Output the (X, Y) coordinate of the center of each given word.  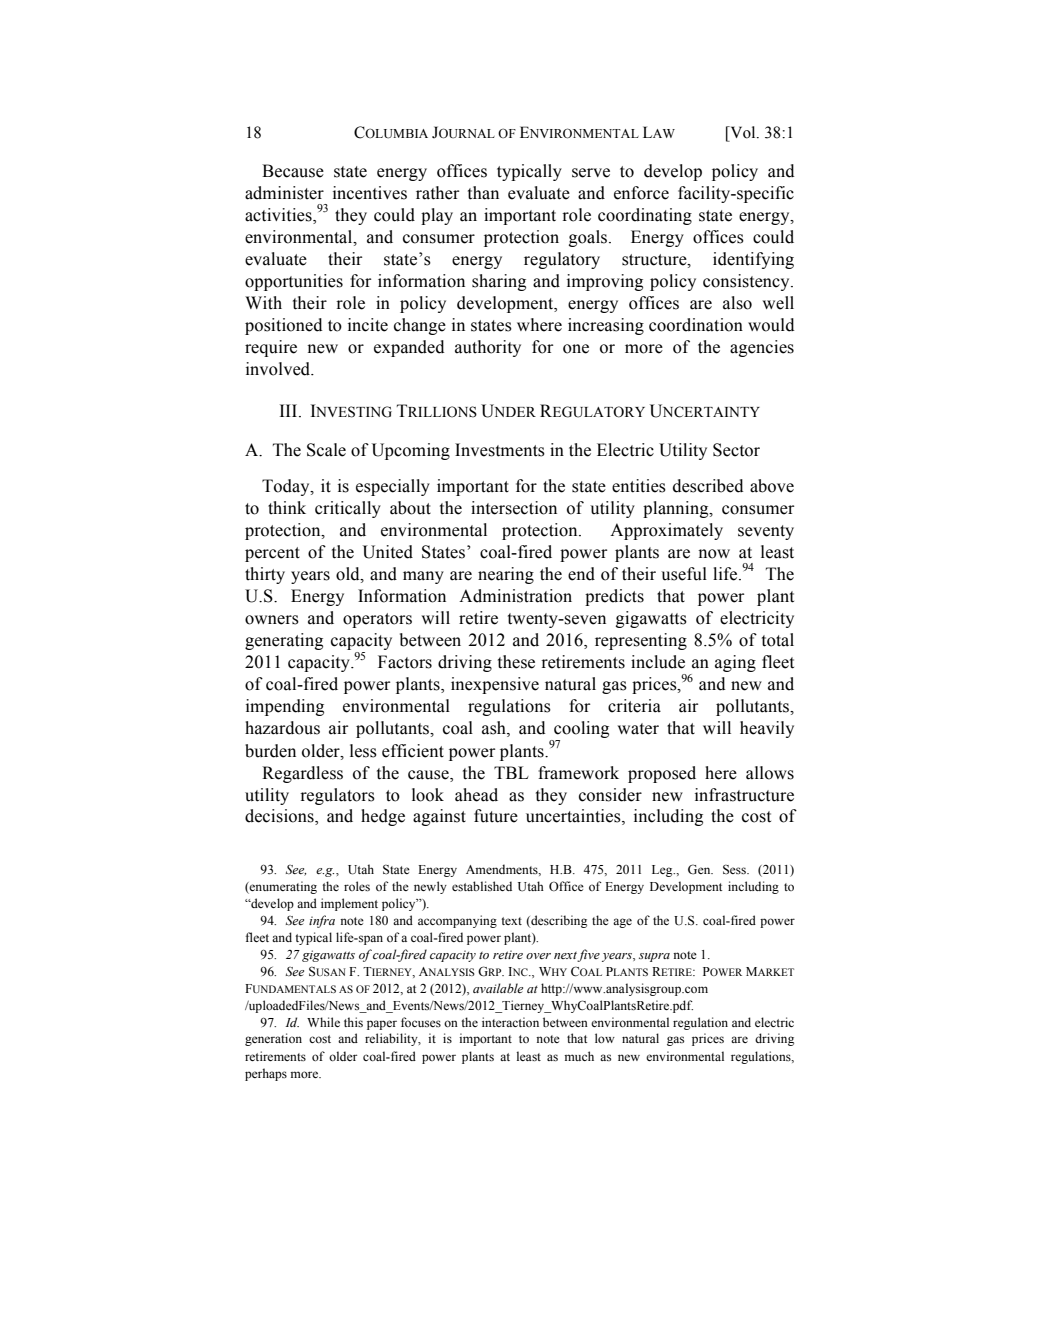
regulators (337, 796)
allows (770, 773)
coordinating (645, 216)
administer (284, 193)
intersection (514, 508)
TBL (511, 772)
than (483, 193)
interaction (510, 1022)
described (708, 486)
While (323, 1022)
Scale (326, 450)
